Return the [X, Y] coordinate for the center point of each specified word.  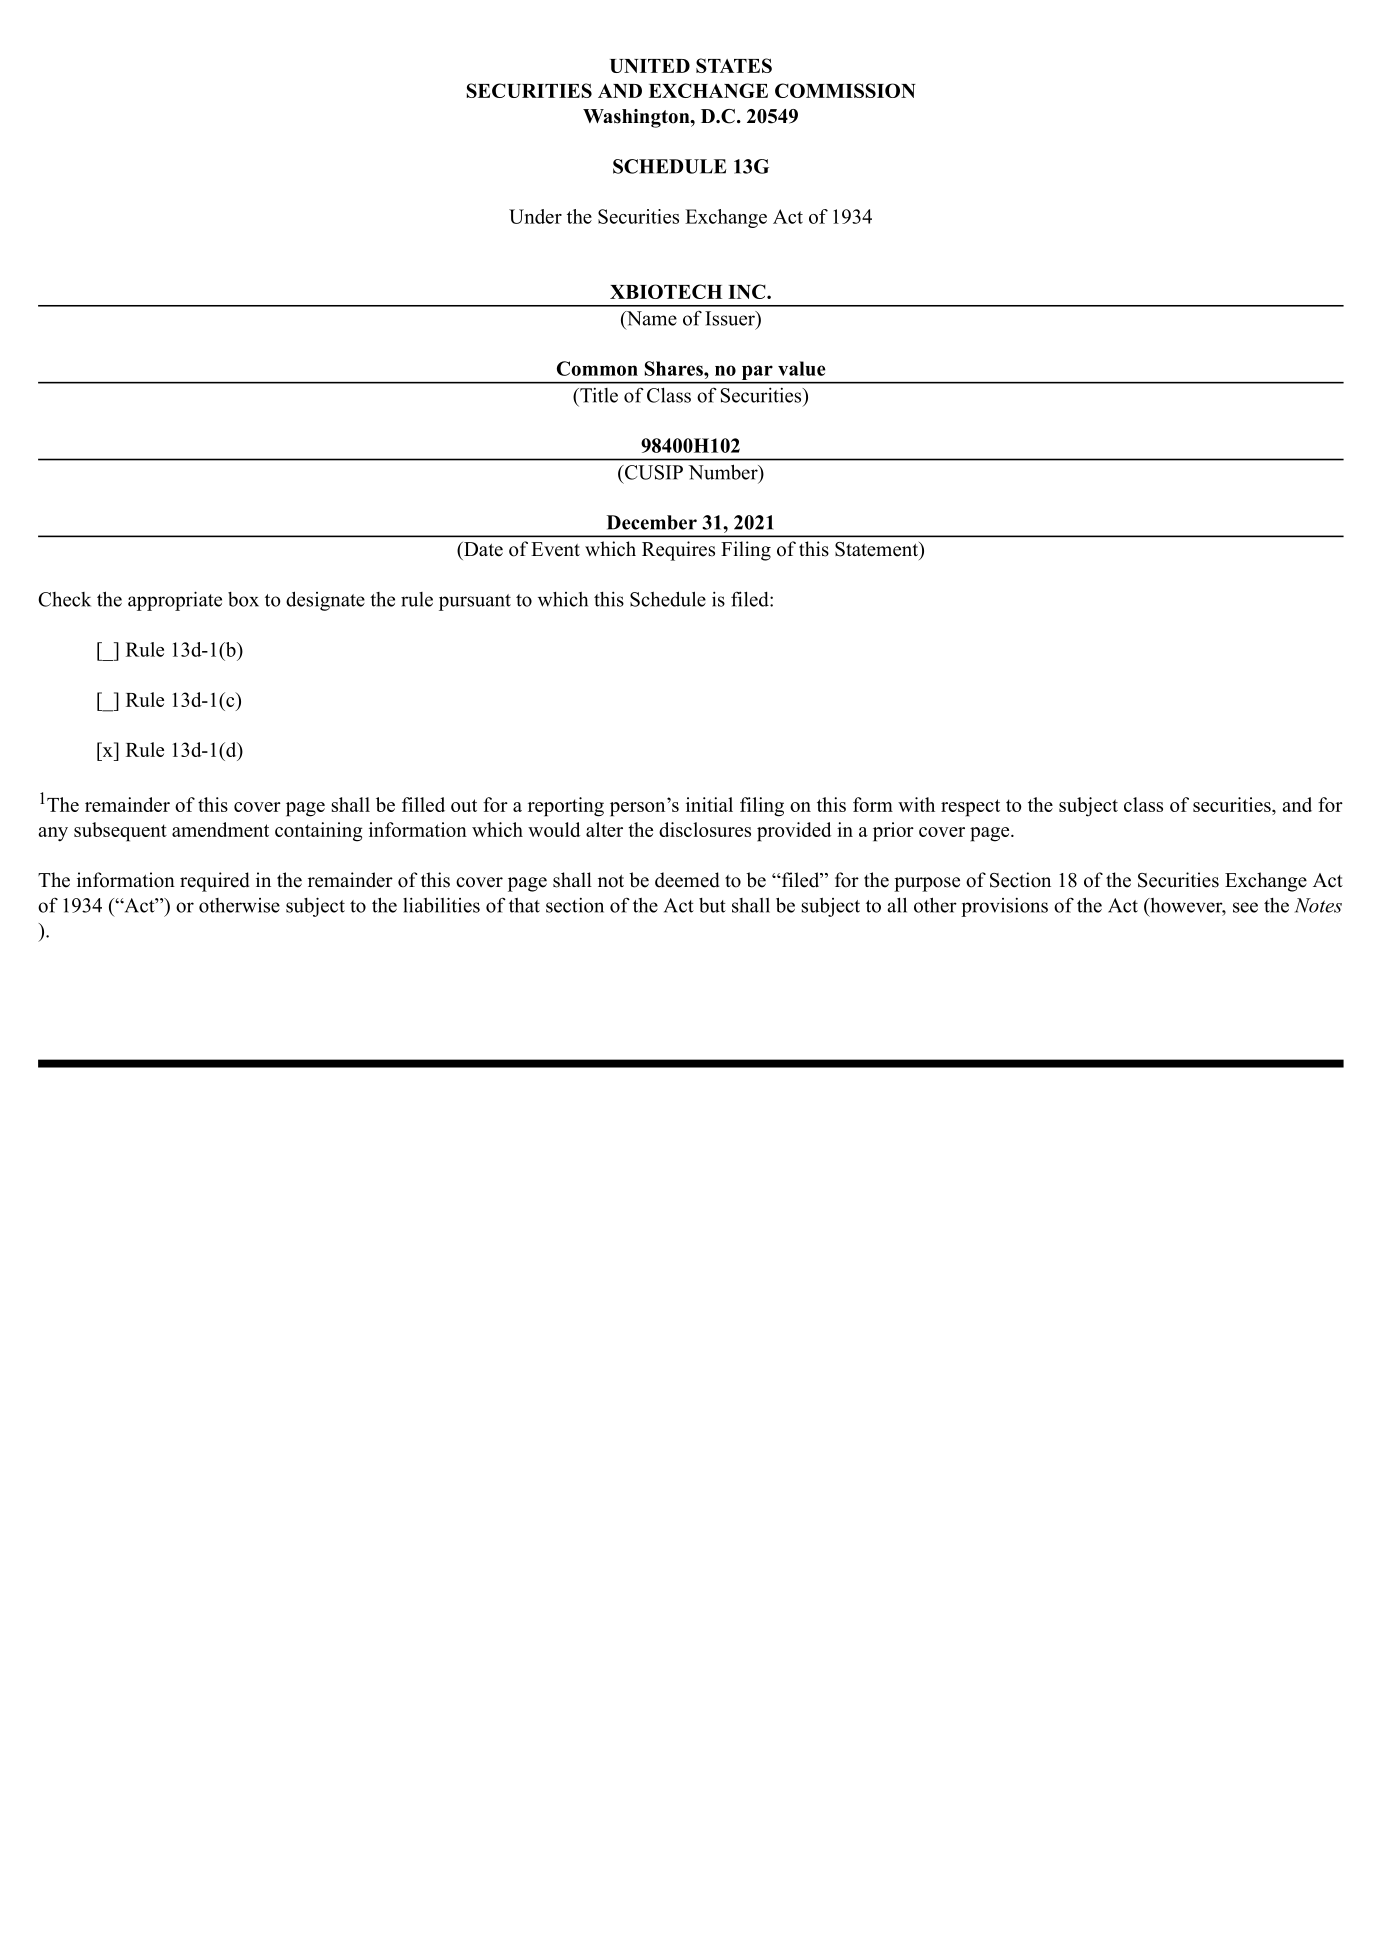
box [243, 599]
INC [748, 291]
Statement [877, 549]
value [802, 368]
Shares [675, 368]
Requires [678, 551]
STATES [734, 65]
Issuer [731, 318]
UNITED [650, 66]
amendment [220, 829]
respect [970, 808]
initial [709, 804]
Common [597, 368]
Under [535, 216]
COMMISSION [845, 90]
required [215, 882]
